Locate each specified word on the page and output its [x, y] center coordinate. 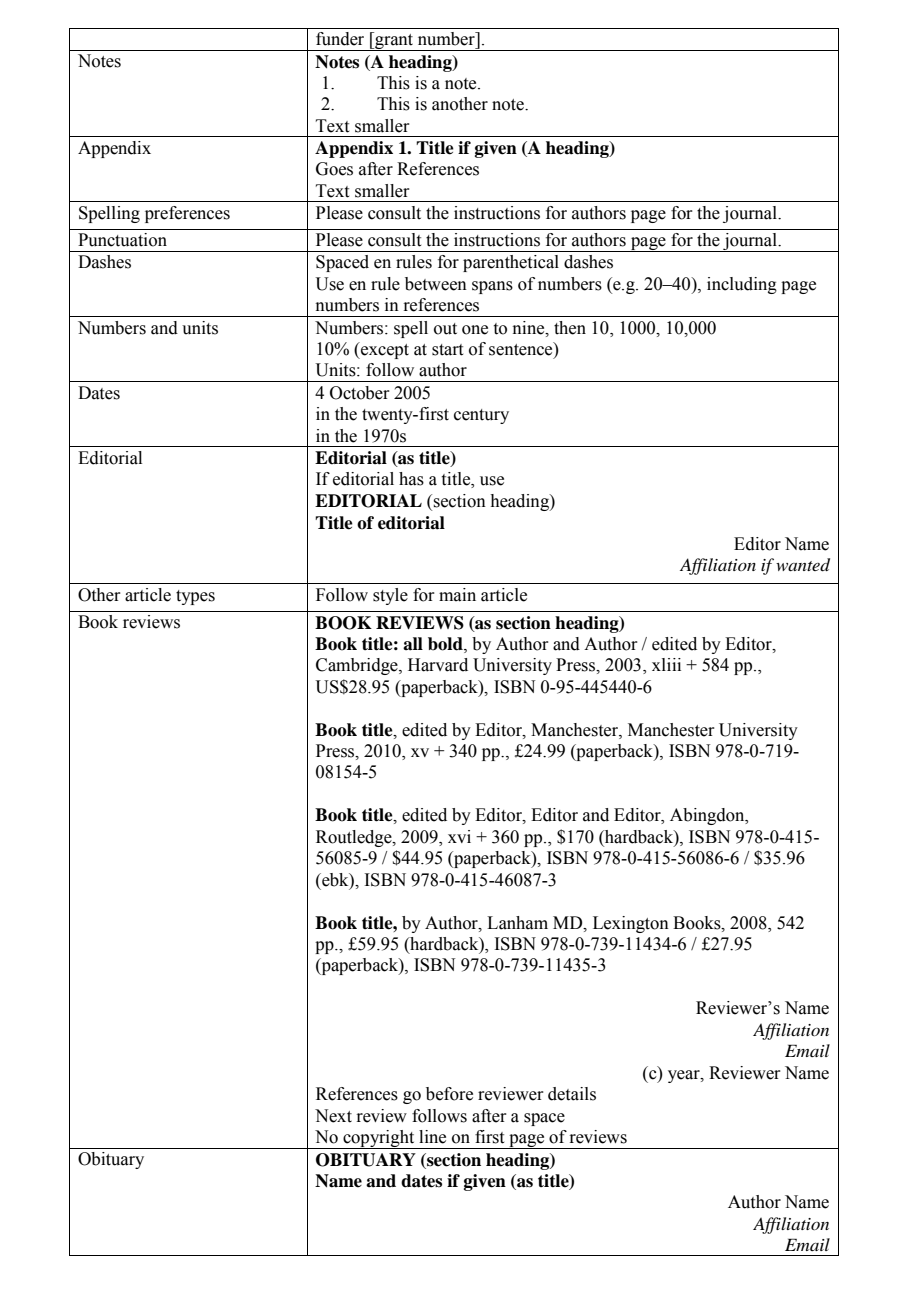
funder [340, 39]
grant [394, 41]
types [195, 597]
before [449, 1094]
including [742, 285]
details [572, 1094]
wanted [803, 565]
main [457, 595]
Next [333, 1116]
